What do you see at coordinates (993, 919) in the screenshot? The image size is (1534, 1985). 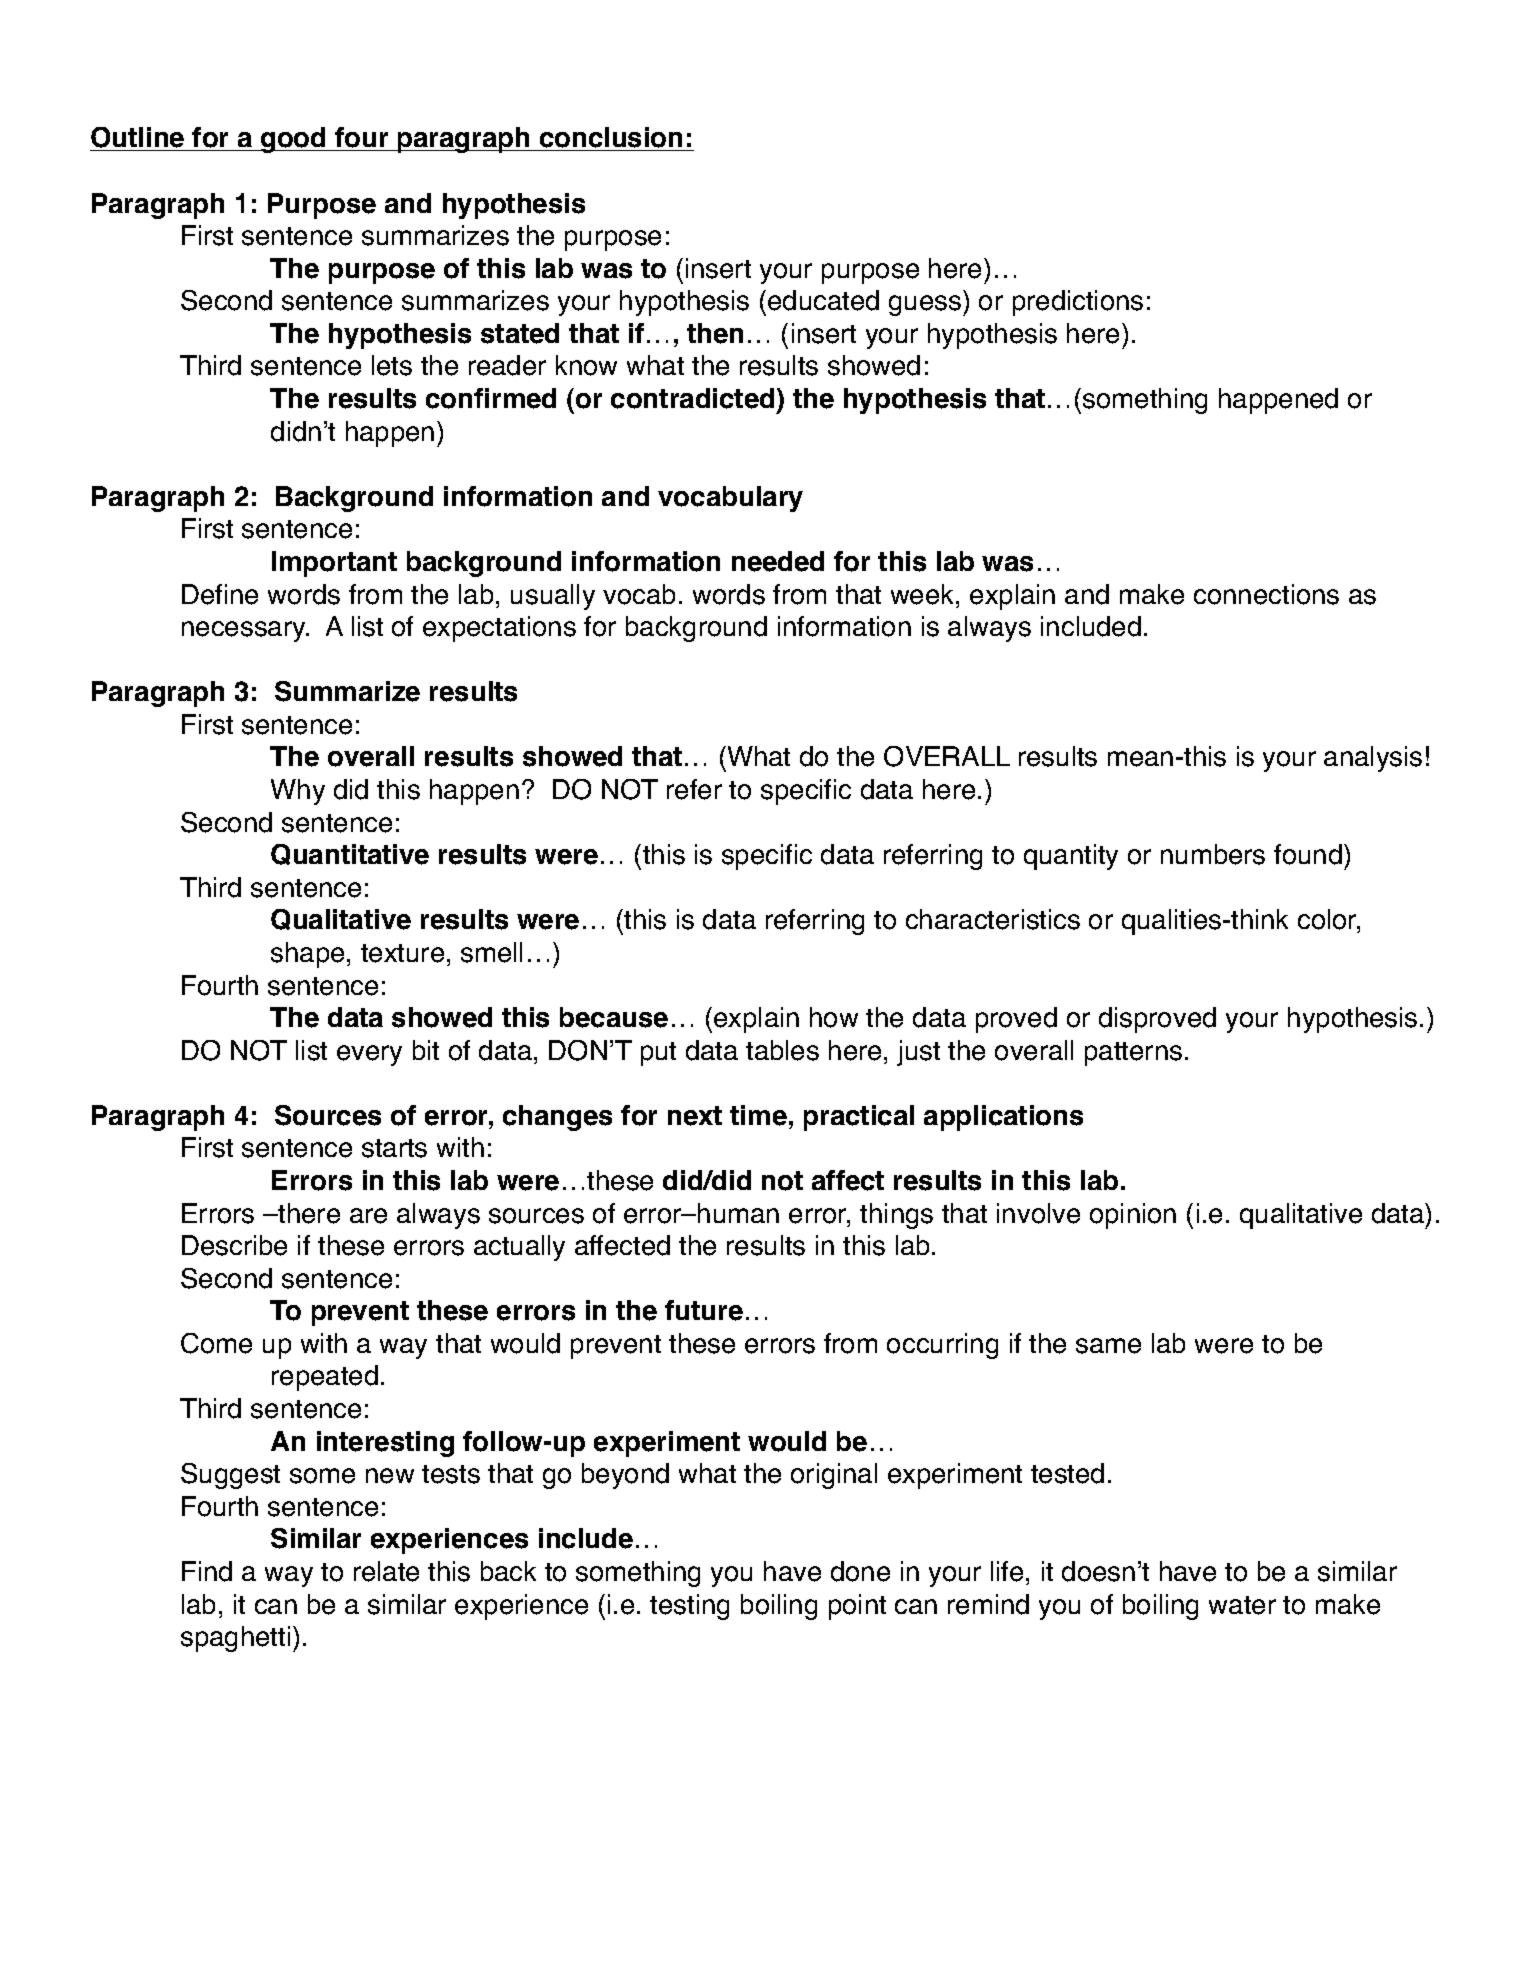 I see `characteristics` at bounding box center [993, 919].
